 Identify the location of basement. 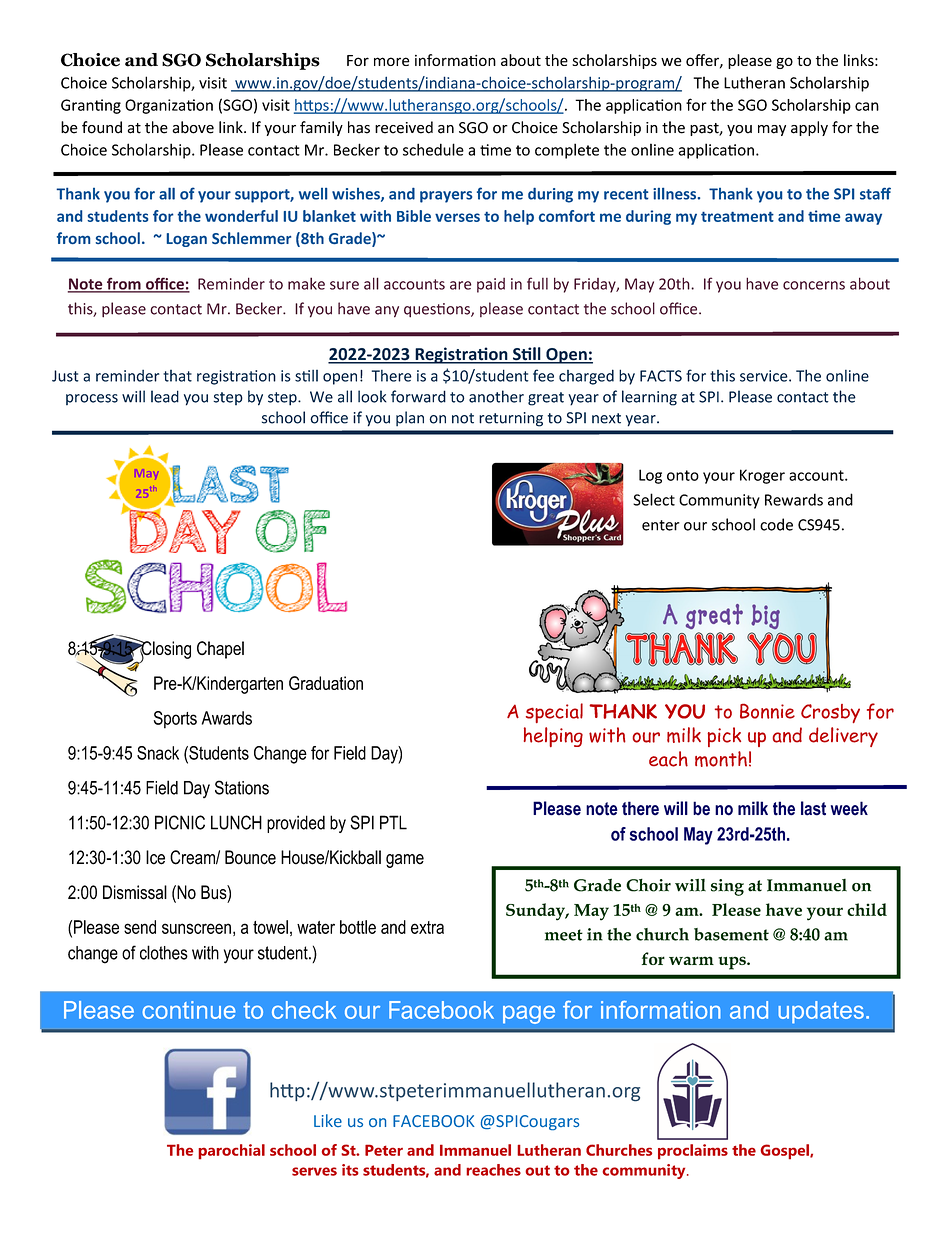
(731, 934).
